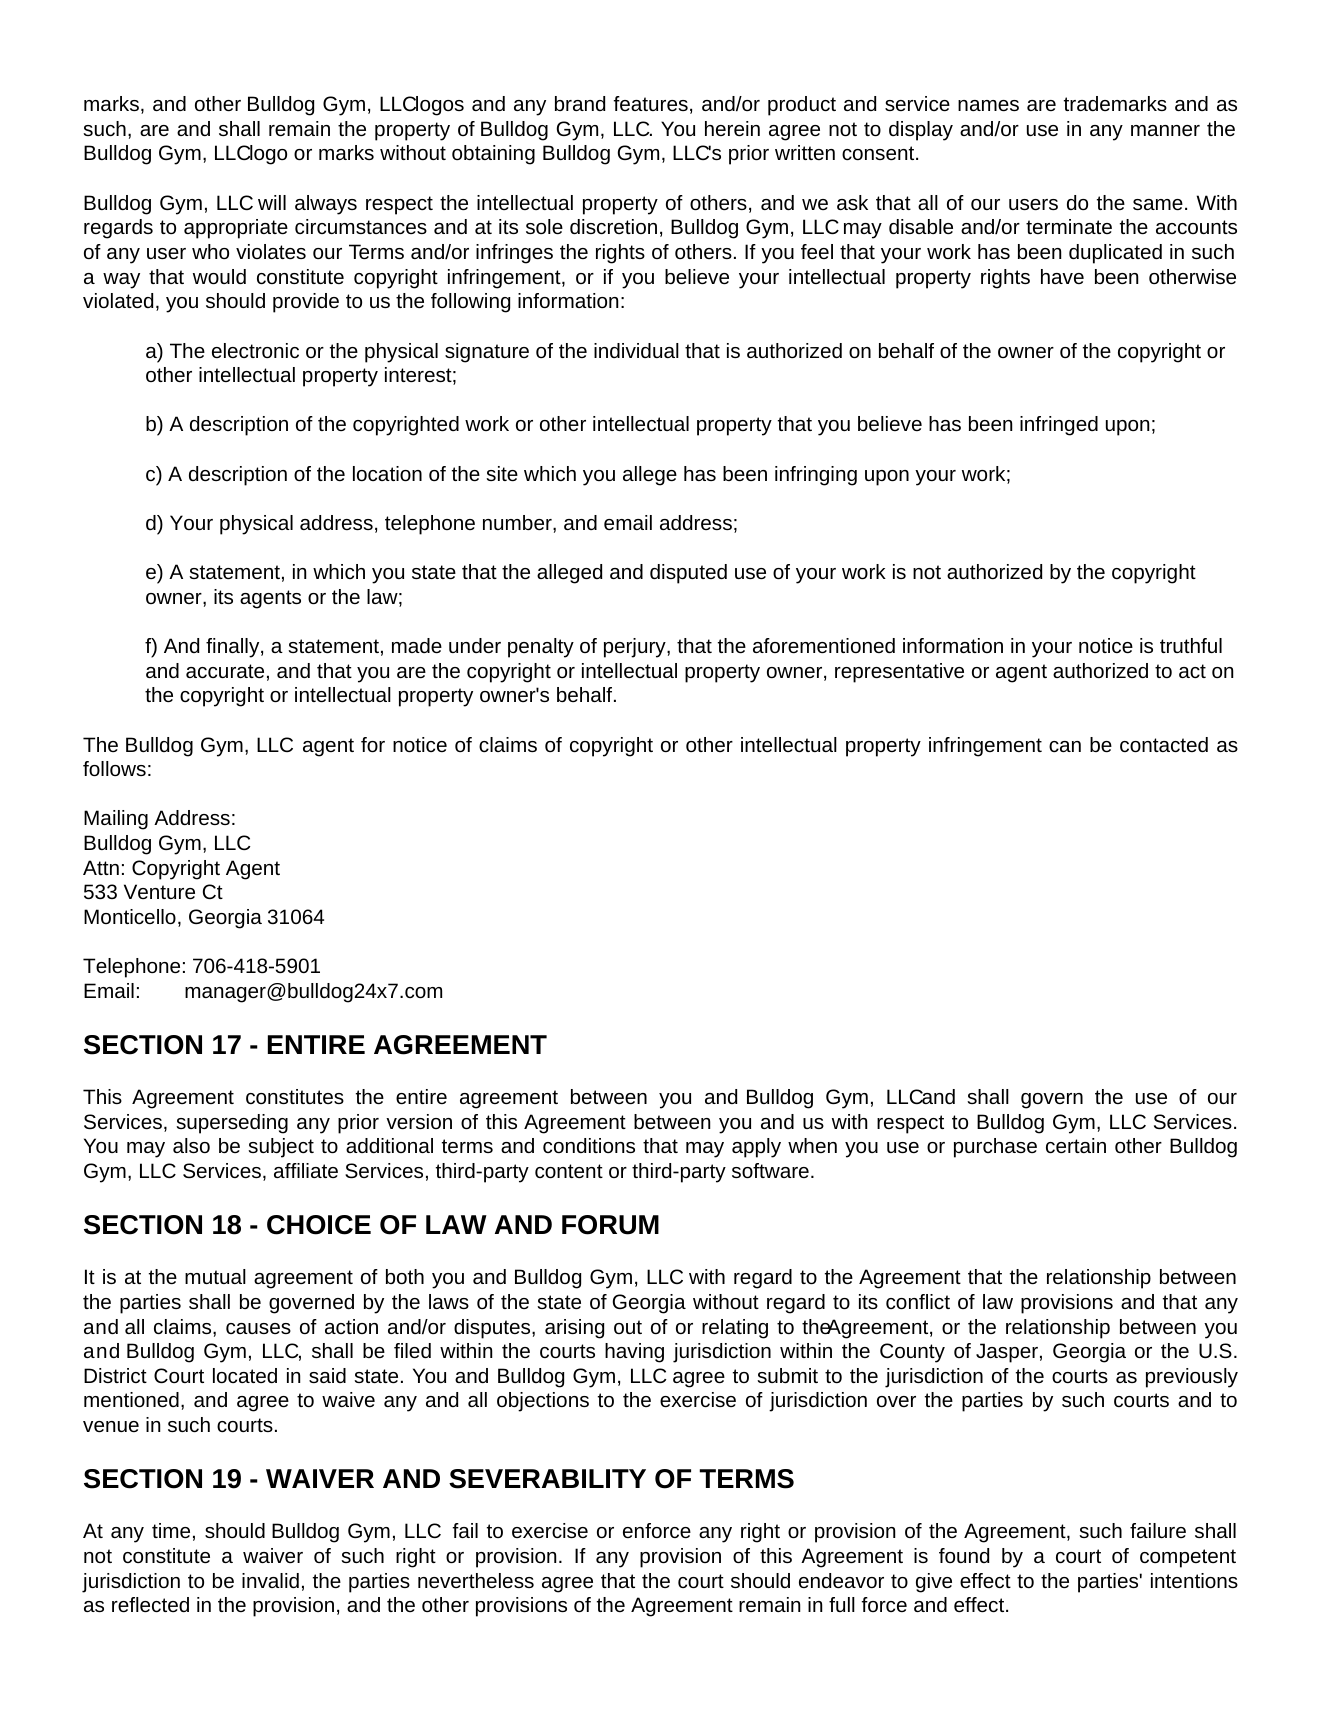  Describe the element at coordinates (272, 202) in the image. I see `will` at that location.
